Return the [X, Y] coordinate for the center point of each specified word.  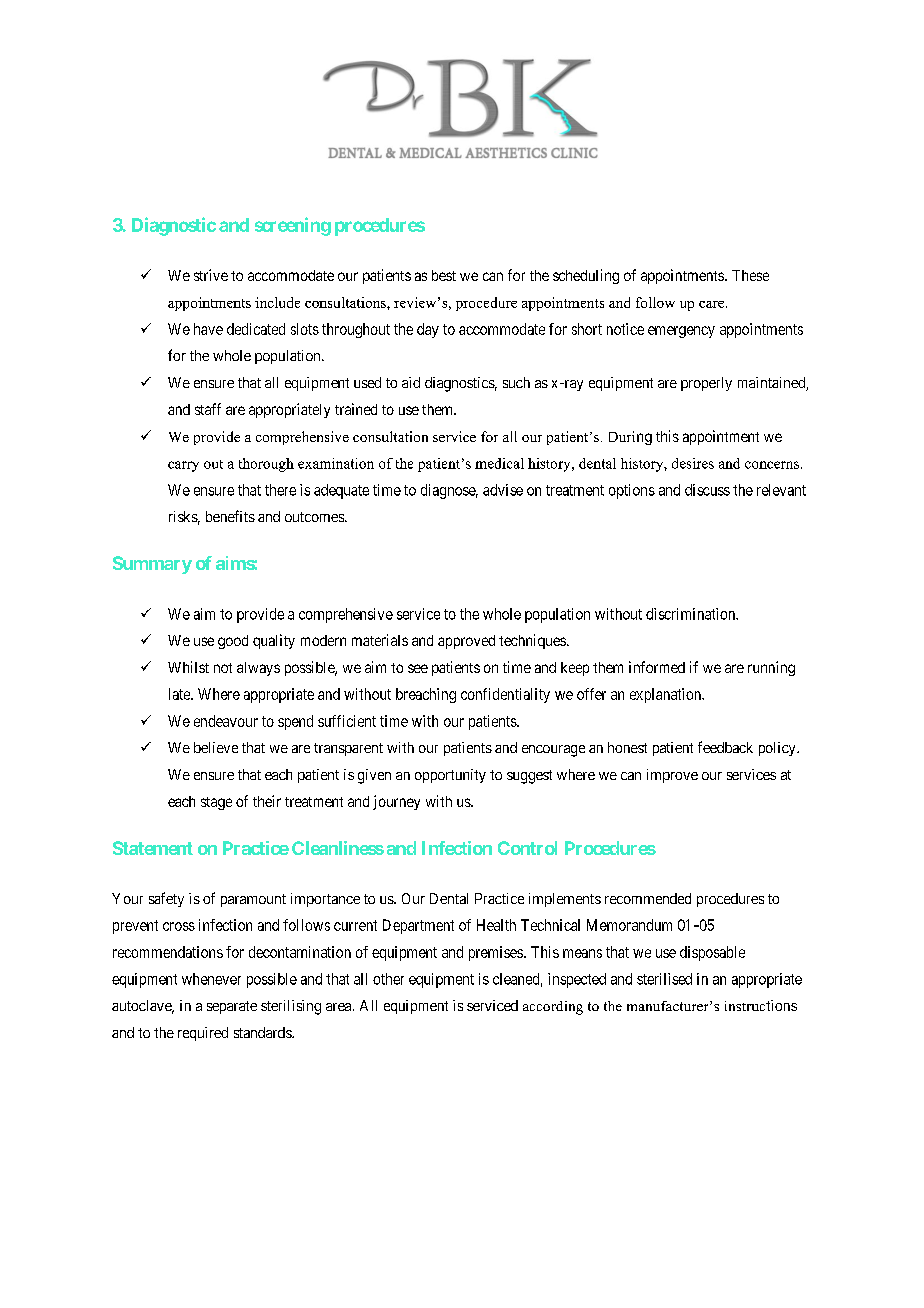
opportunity [450, 776]
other [388, 979]
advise [503, 490]
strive [211, 275]
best [444, 275]
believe [216, 747]
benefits [230, 516]
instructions [761, 1005]
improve [672, 776]
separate [232, 1007]
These [750, 275]
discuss [707, 490]
